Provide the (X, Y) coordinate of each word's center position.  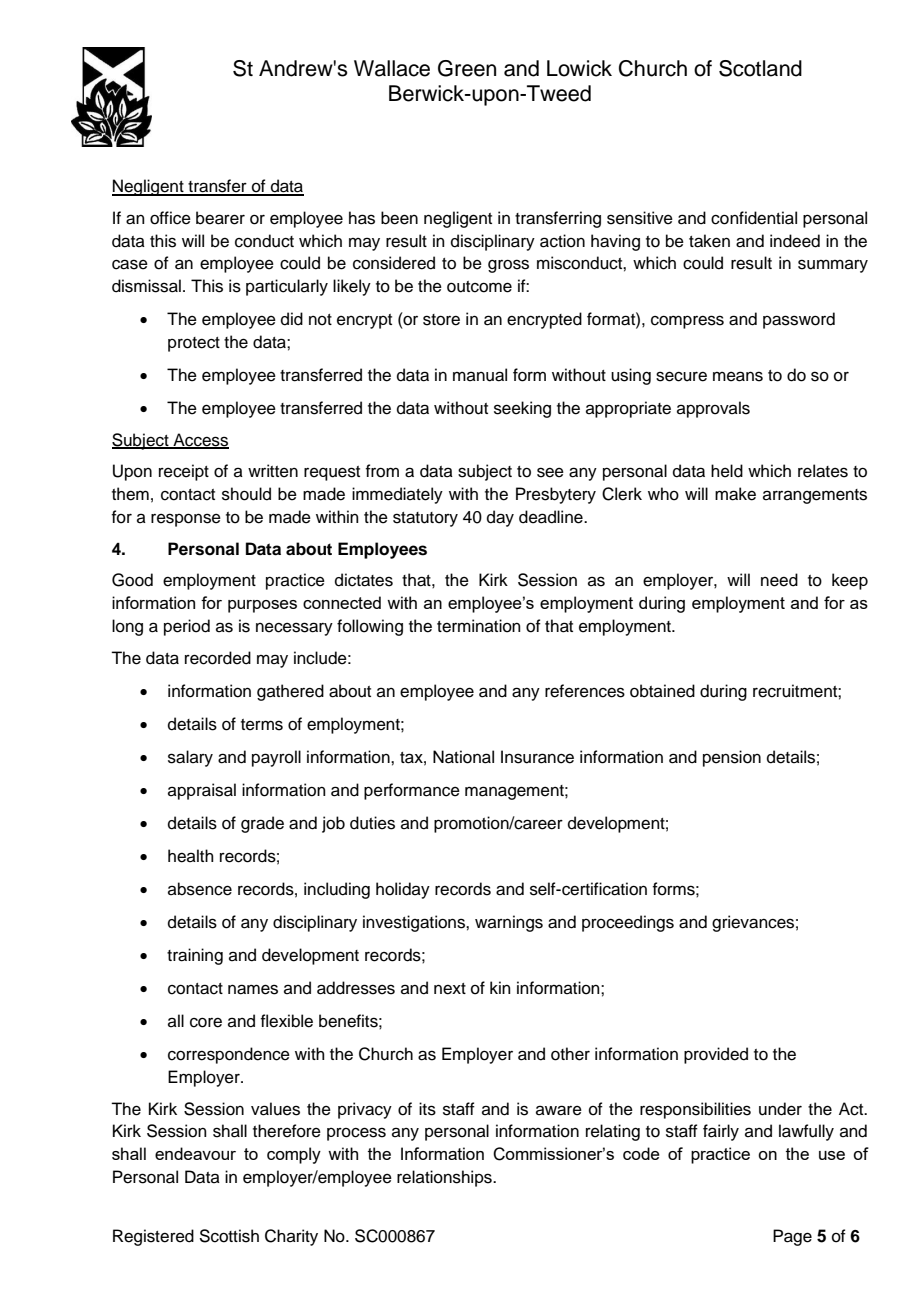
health (191, 856)
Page (792, 1237)
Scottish (229, 1236)
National (463, 757)
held (727, 471)
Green (467, 68)
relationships (445, 1178)
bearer (220, 218)
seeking (522, 409)
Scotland (760, 68)
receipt (184, 472)
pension (732, 758)
